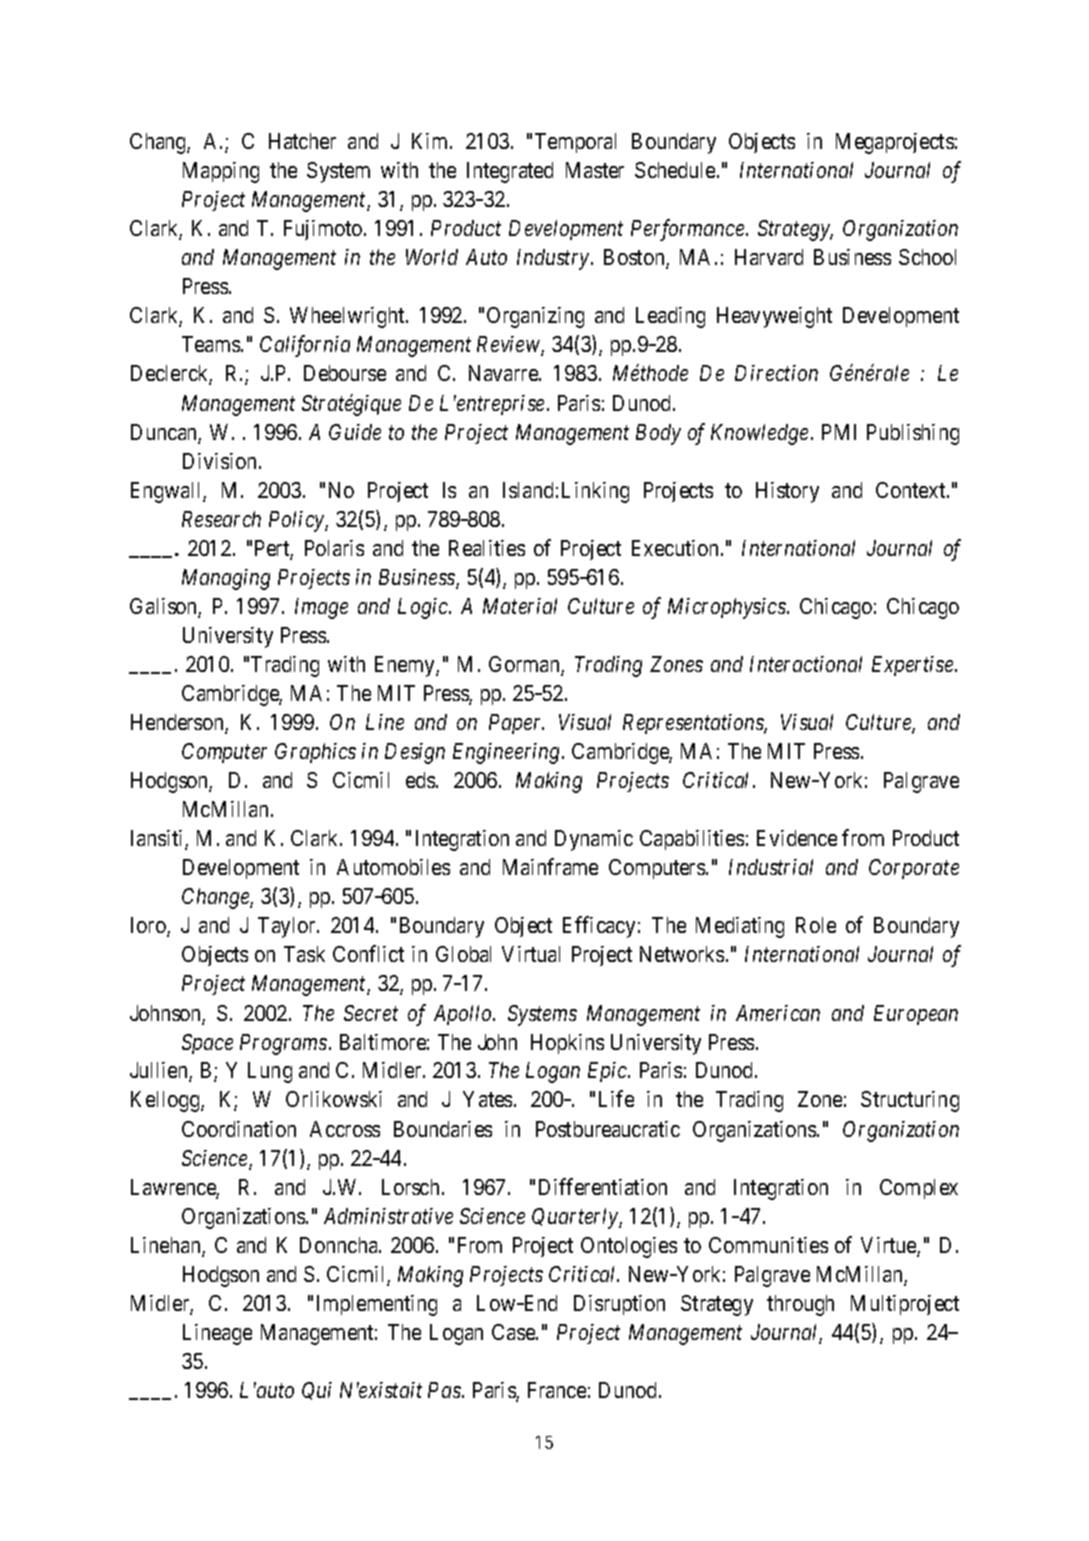 This screenshot has width=1089, height=1541. What do you see at coordinates (219, 461) in the screenshot?
I see `Division` at bounding box center [219, 461].
